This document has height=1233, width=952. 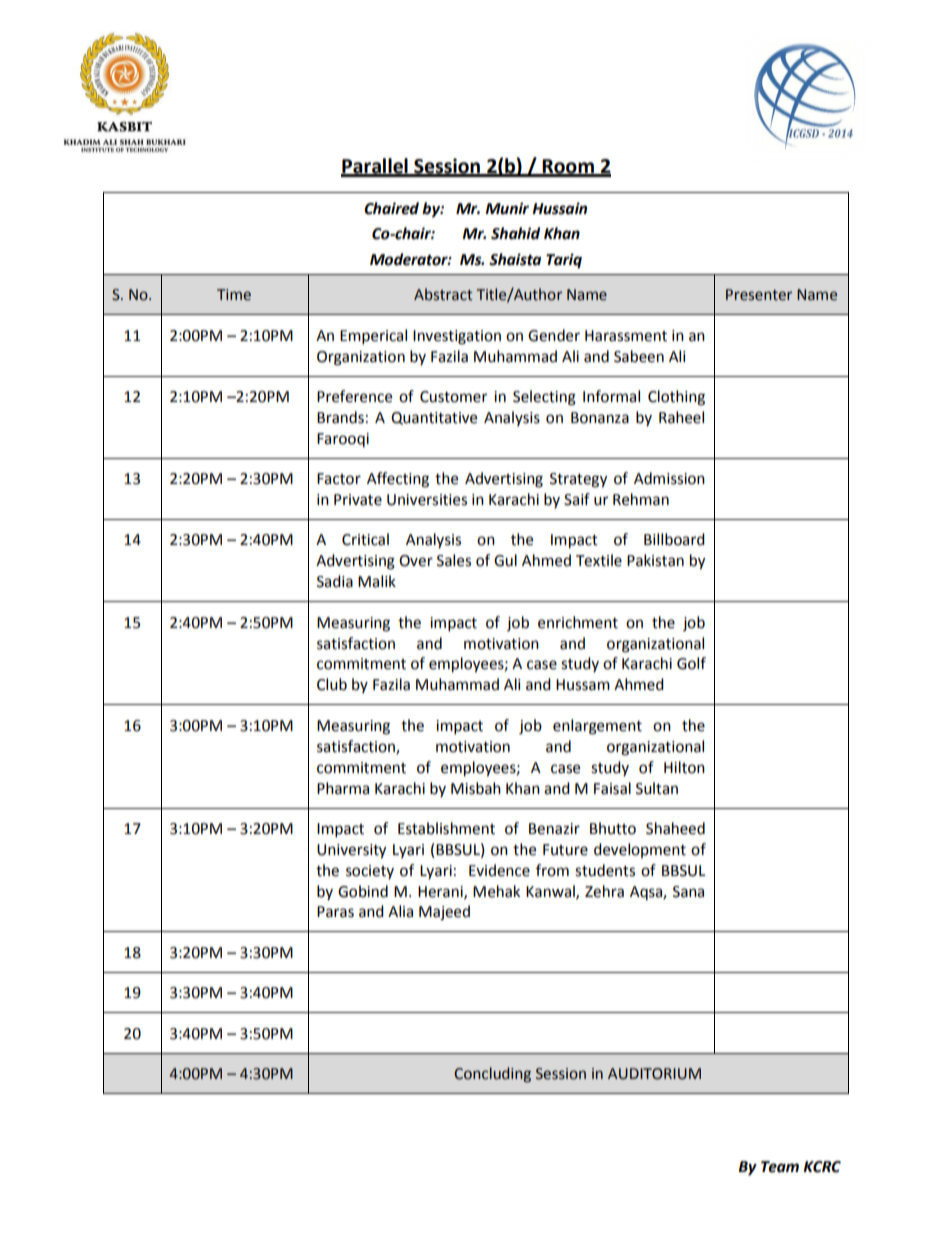 What do you see at coordinates (544, 398) in the document?
I see `Selecting` at bounding box center [544, 398].
